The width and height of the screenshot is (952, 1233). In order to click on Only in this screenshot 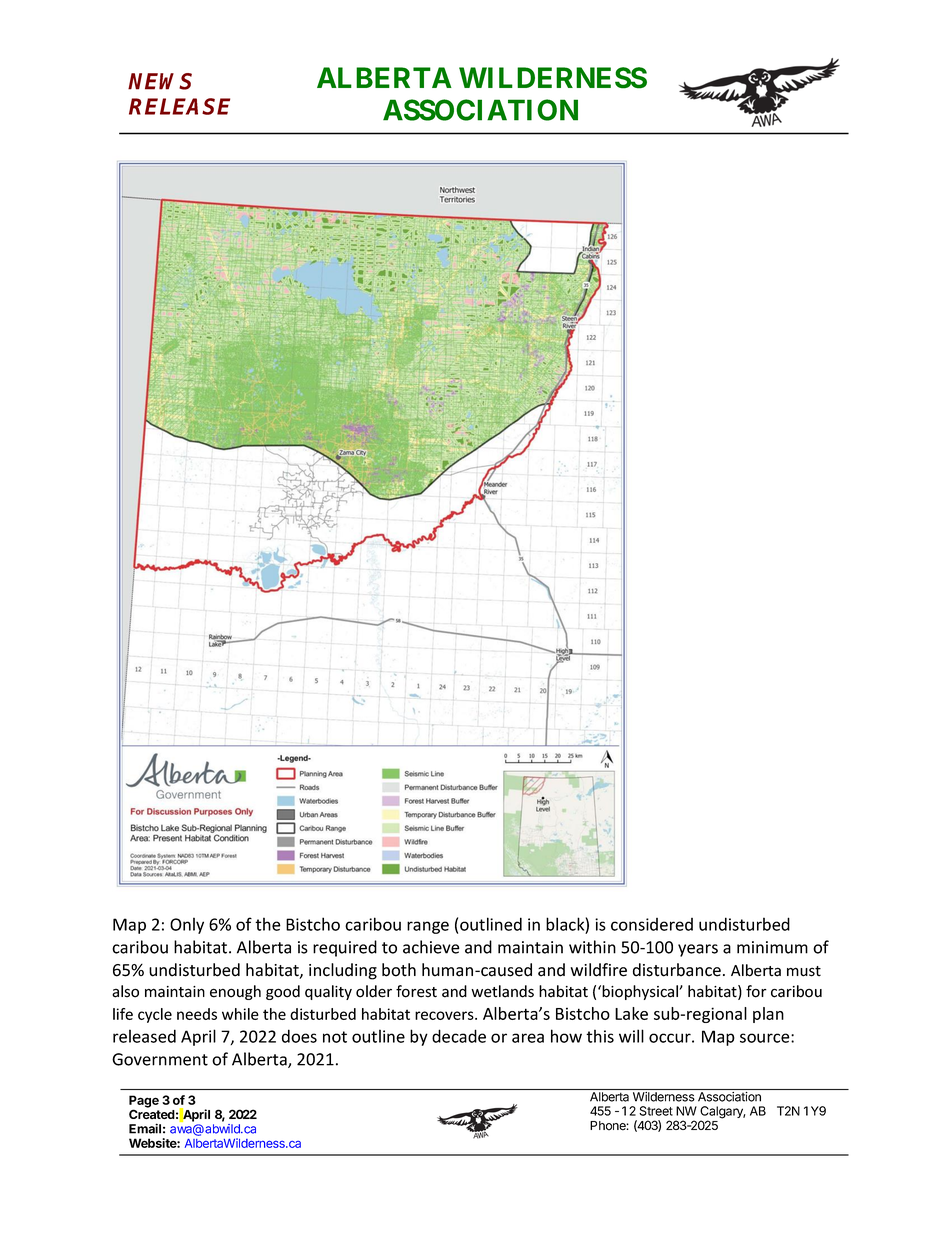, I will do `click(187, 925)`.
